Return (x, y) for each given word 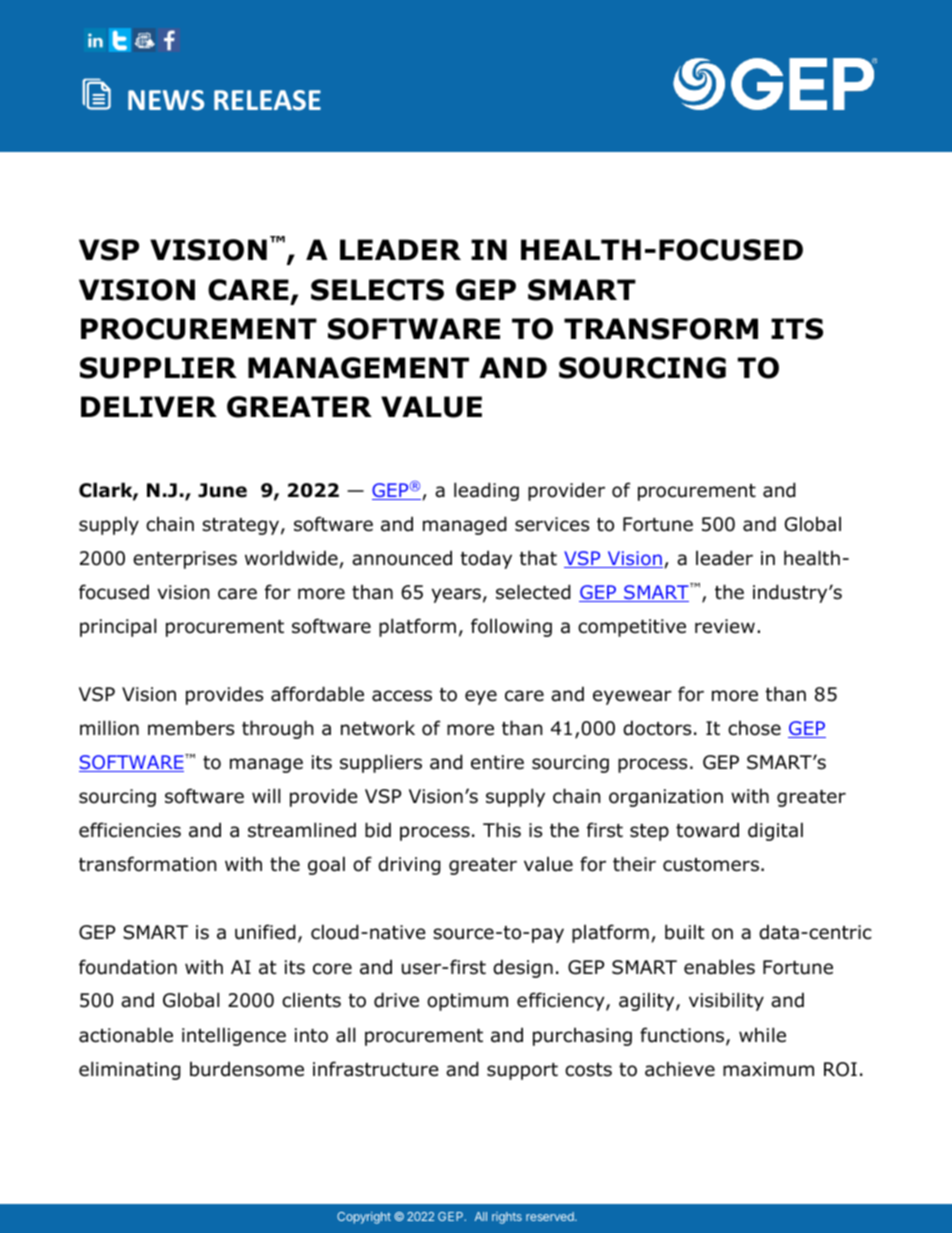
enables (719, 967)
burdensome (247, 1069)
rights (507, 1218)
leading (486, 491)
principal (118, 627)
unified (265, 932)
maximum (768, 1069)
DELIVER (149, 406)
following (511, 627)
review (725, 626)
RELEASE (267, 100)
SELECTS (377, 290)
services (552, 524)
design (523, 968)
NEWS (166, 100)
